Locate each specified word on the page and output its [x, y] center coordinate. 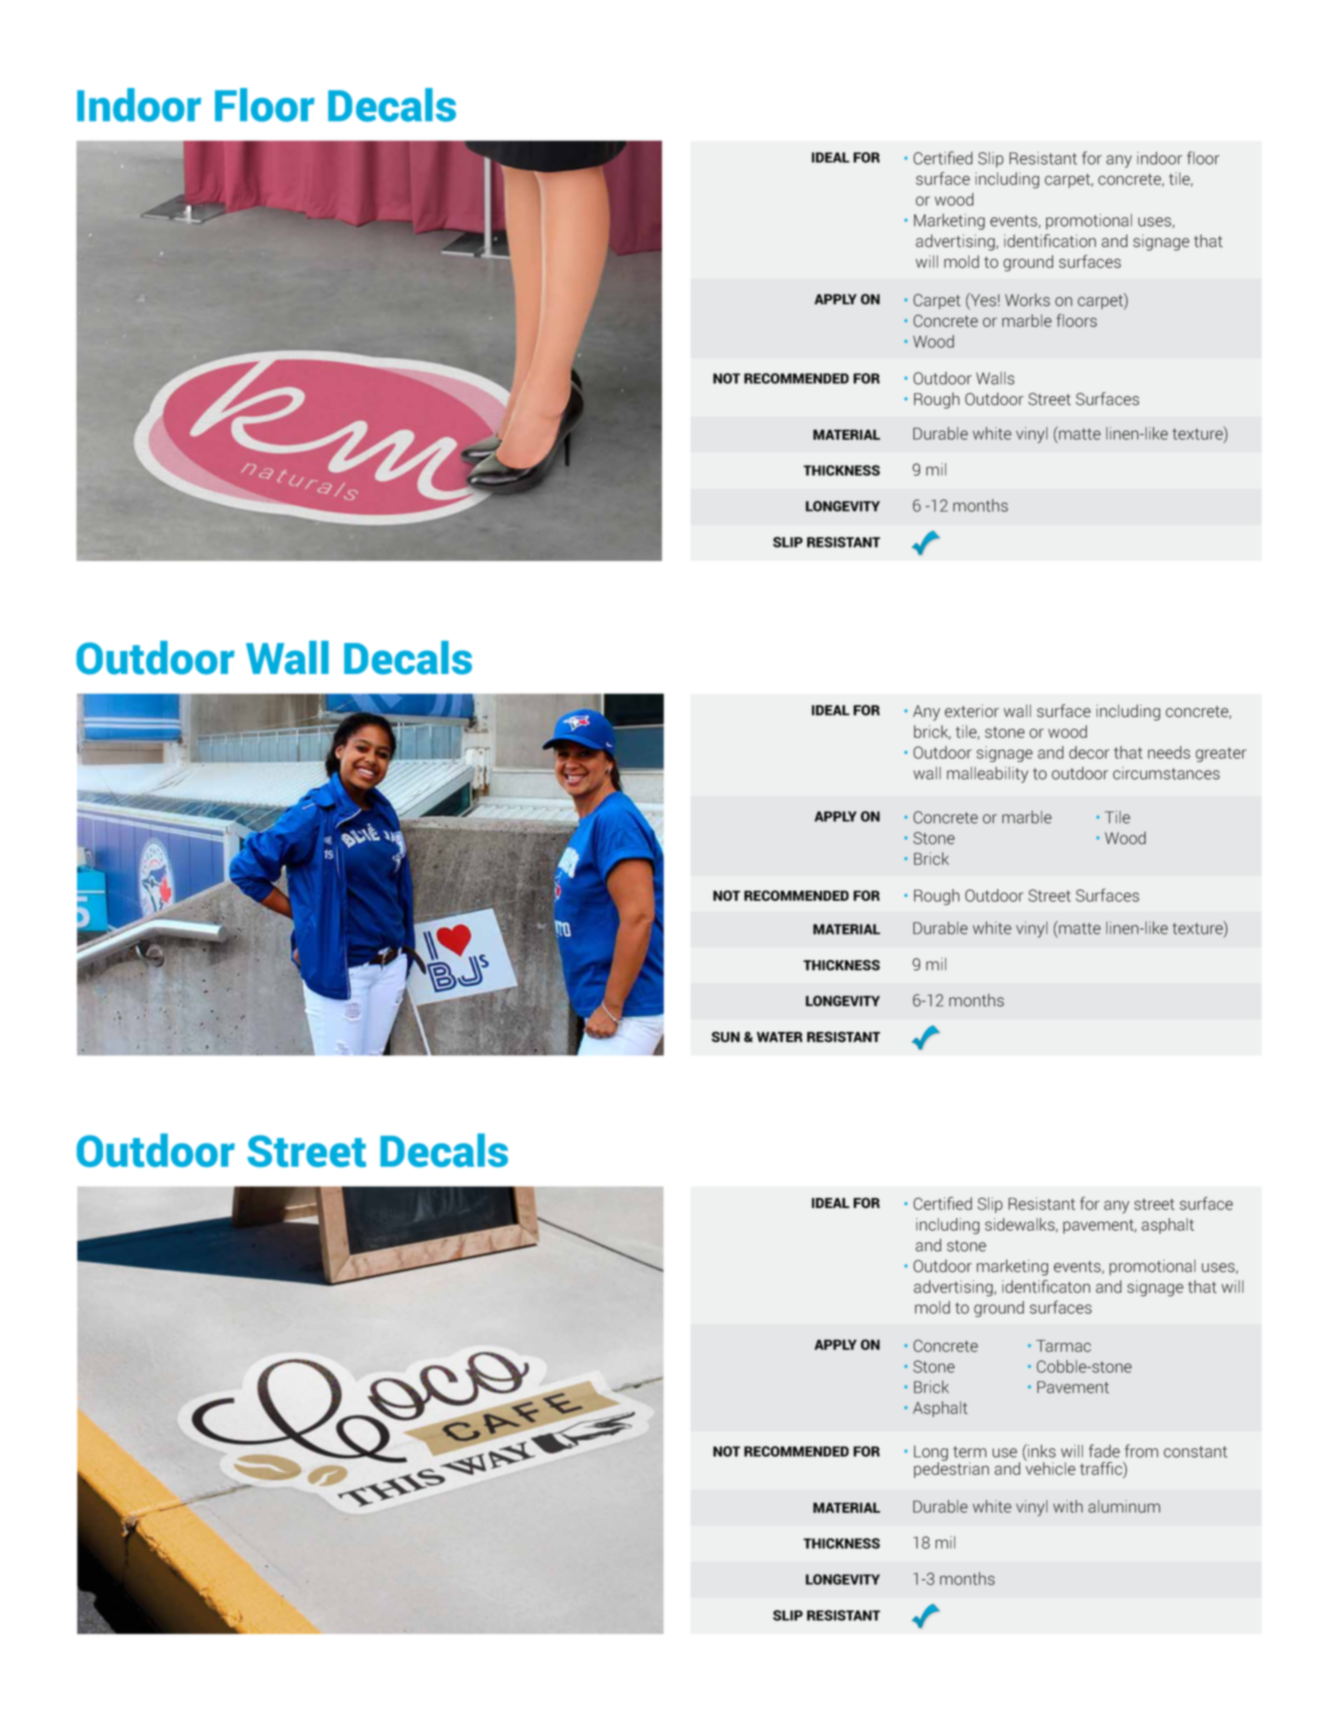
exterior [972, 711]
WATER [780, 1037]
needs [1169, 752]
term [970, 1452]
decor [1089, 752]
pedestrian [951, 1469]
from [1141, 1451]
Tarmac [1063, 1346]
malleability [987, 775]
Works [1027, 300]
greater [1221, 754]
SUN [725, 1037]
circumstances [1166, 773]
